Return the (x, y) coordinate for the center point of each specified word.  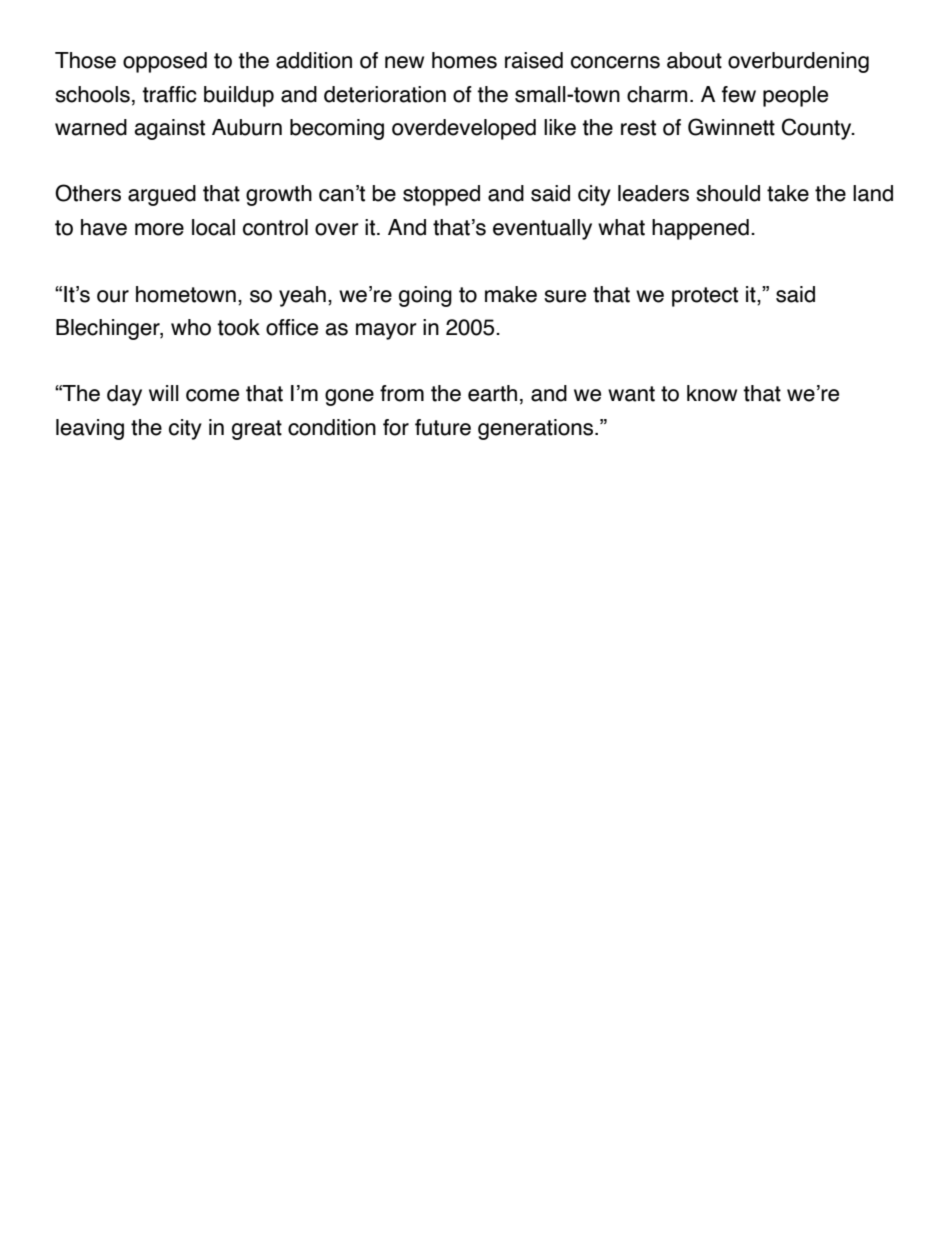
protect (705, 297)
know (712, 393)
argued (162, 195)
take (788, 193)
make (511, 294)
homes (464, 60)
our (113, 296)
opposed (165, 62)
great (257, 430)
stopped (441, 195)
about (694, 60)
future (443, 427)
